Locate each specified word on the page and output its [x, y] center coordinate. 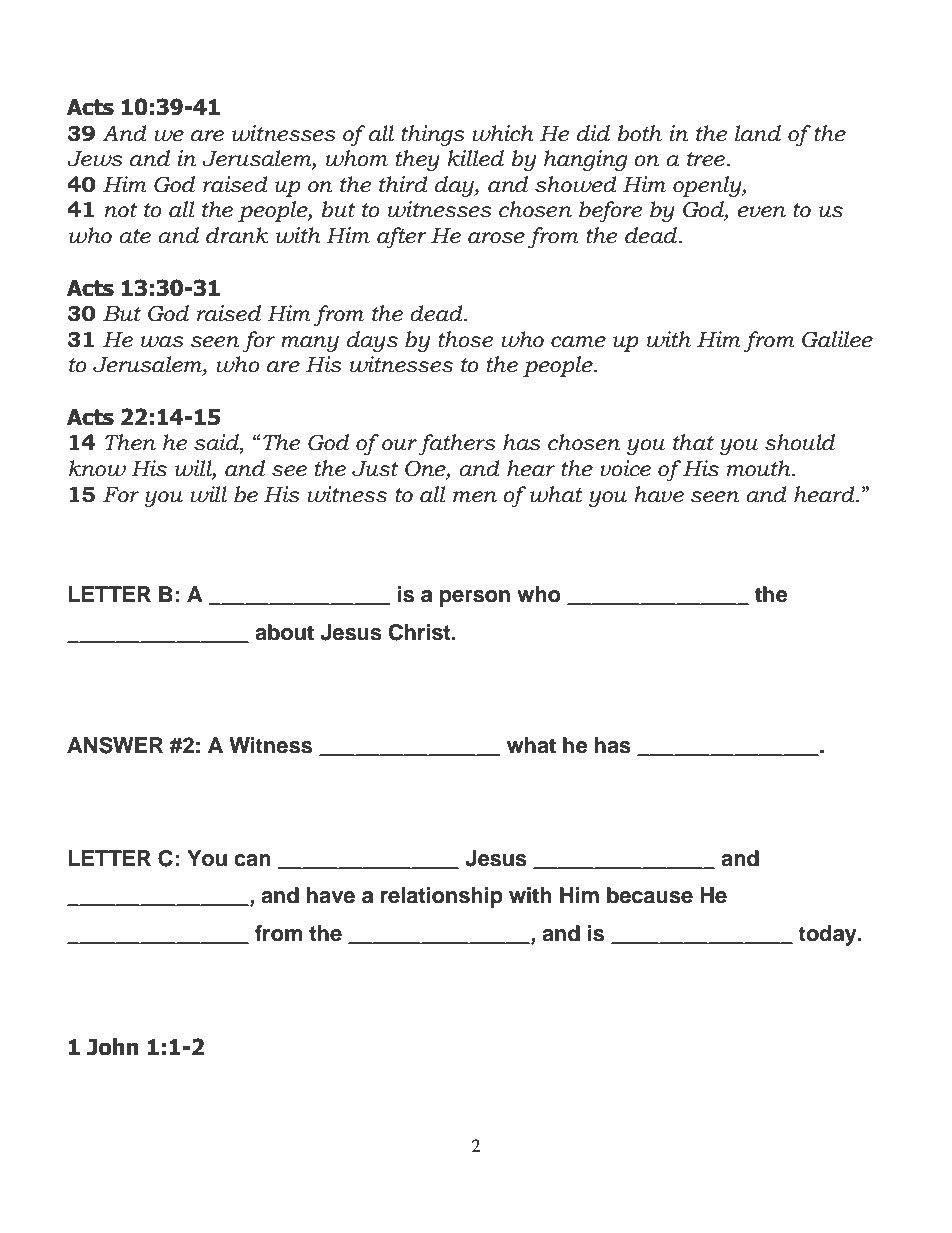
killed [475, 158]
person [475, 598]
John [113, 1047]
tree [707, 159]
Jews [95, 159]
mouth [760, 468]
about [284, 632]
